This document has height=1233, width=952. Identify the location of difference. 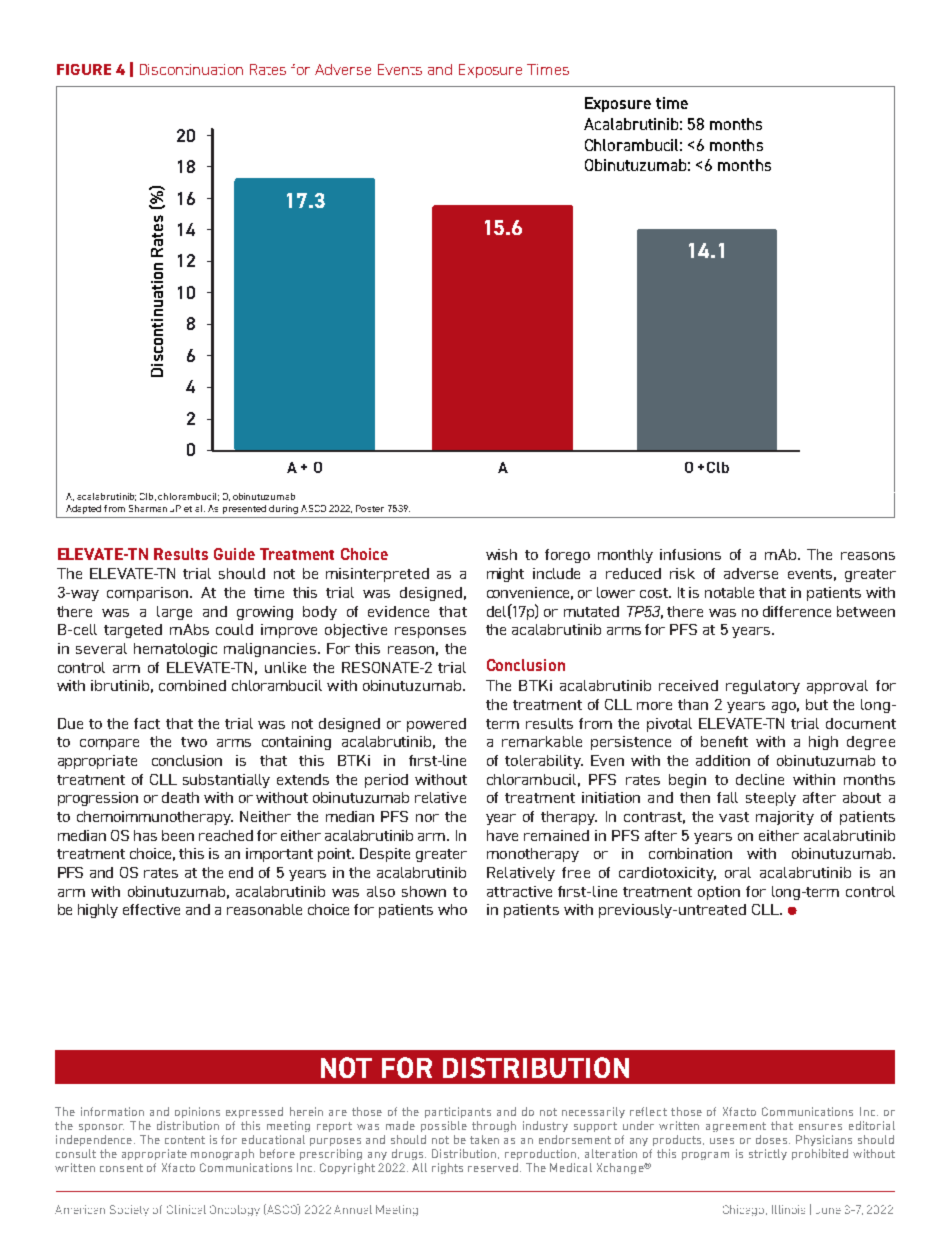
(797, 611).
